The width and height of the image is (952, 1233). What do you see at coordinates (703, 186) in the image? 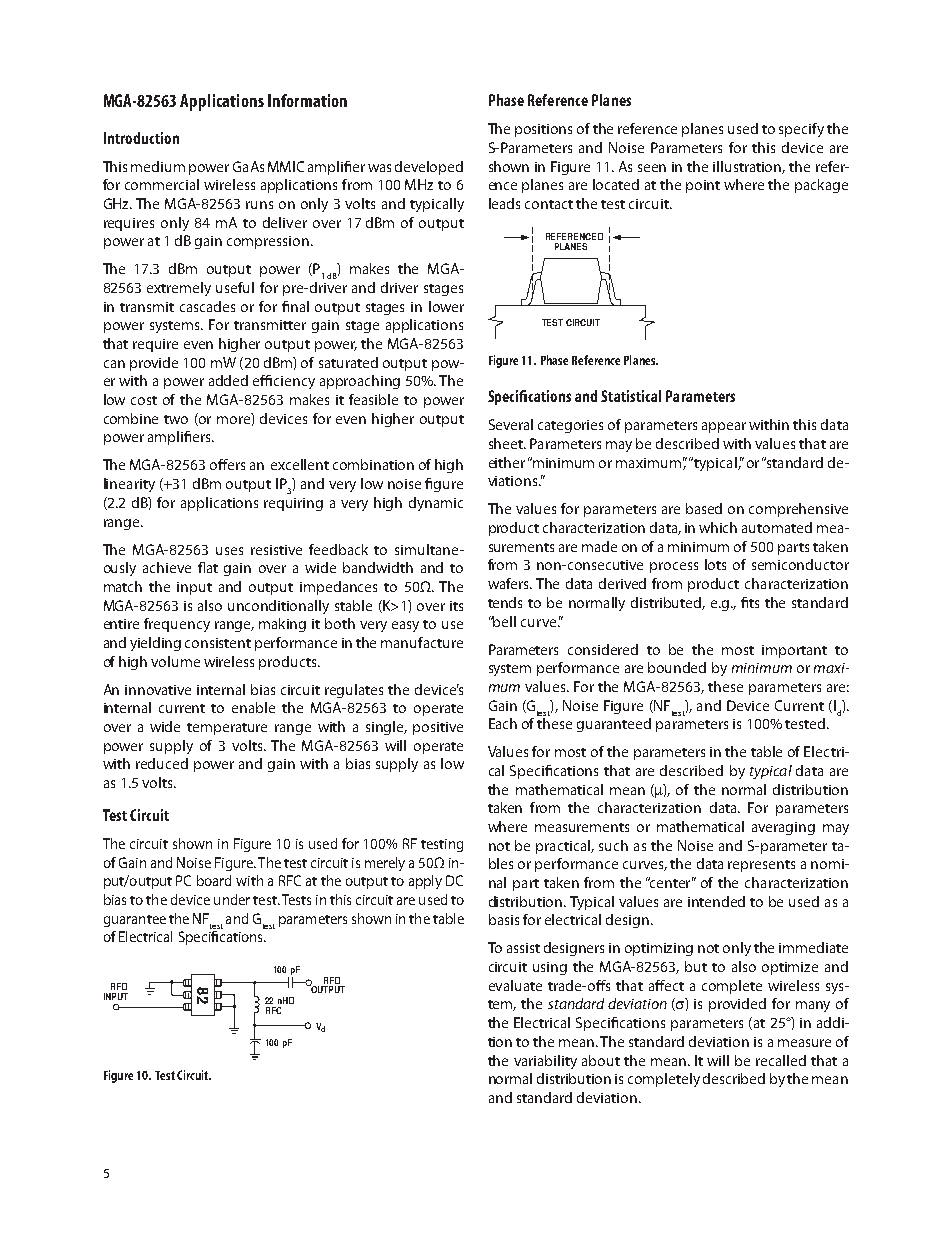
I see `point` at bounding box center [703, 186].
